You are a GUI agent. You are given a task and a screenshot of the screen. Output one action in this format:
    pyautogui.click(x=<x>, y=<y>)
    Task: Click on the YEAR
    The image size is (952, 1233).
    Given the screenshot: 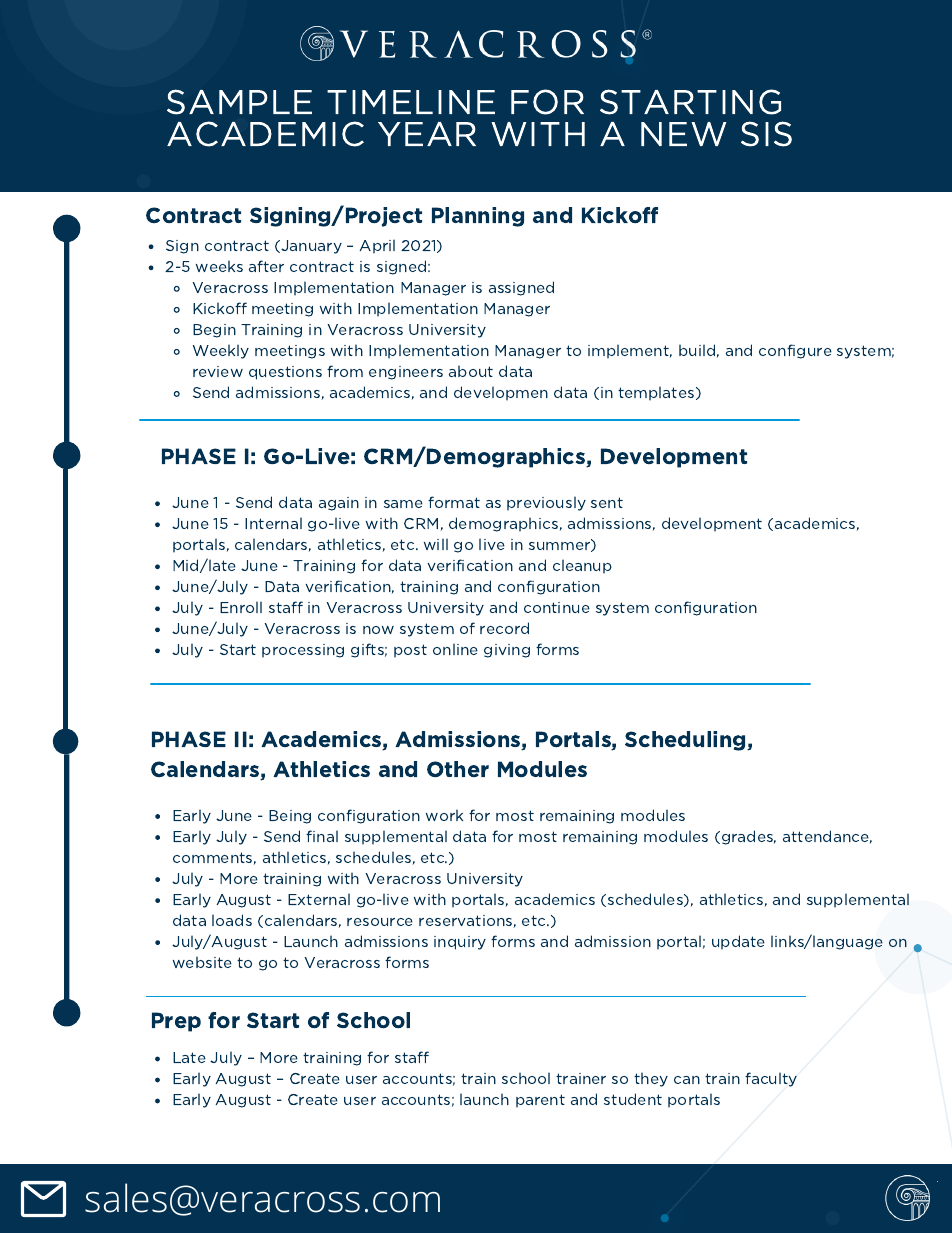 What is the action you would take?
    pyautogui.click(x=427, y=134)
